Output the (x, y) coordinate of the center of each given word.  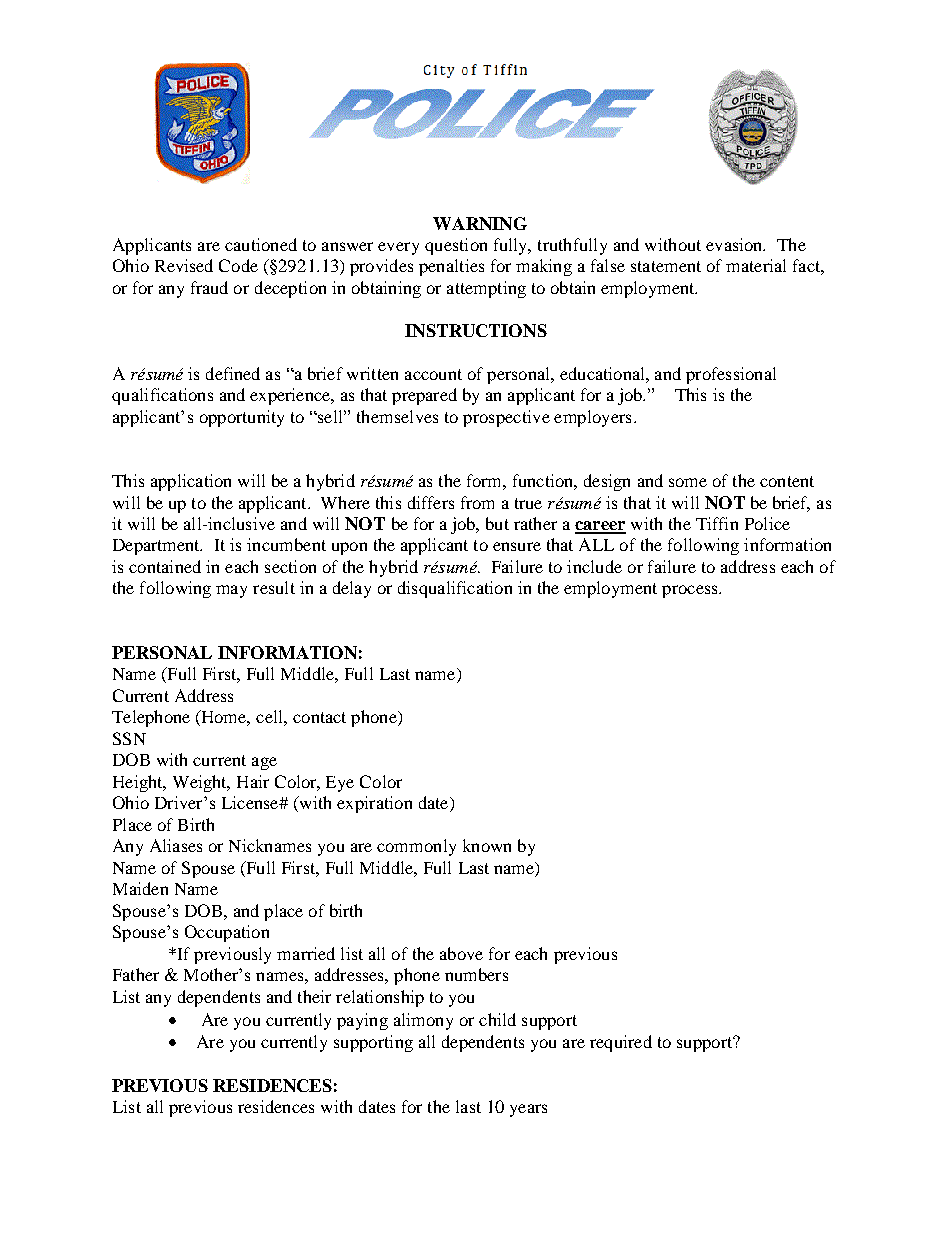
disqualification (455, 589)
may (231, 591)
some (688, 482)
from (477, 502)
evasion (735, 244)
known (487, 845)
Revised (184, 265)
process (691, 591)
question (456, 246)
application (191, 482)
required (621, 1043)
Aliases (176, 845)
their (314, 996)
